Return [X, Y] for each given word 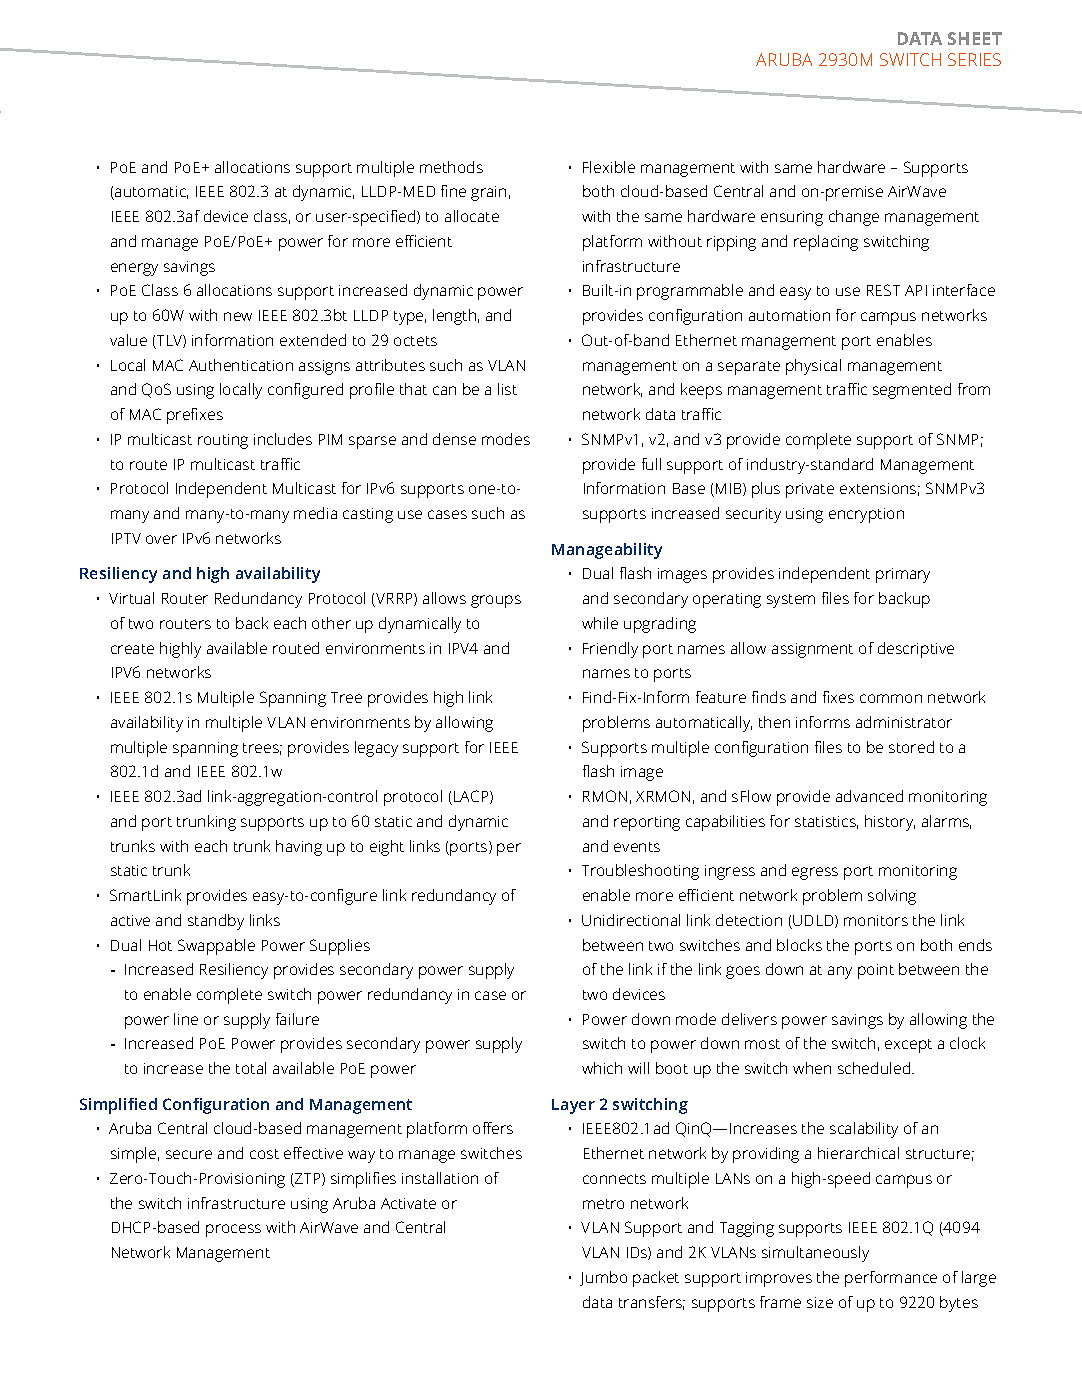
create [132, 649]
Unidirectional [631, 920]
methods [451, 167]
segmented [912, 391]
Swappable [216, 947]
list [507, 389]
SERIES [974, 59]
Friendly [610, 650]
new [238, 316]
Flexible [609, 167]
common [891, 698]
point [876, 971]
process [233, 1230]
